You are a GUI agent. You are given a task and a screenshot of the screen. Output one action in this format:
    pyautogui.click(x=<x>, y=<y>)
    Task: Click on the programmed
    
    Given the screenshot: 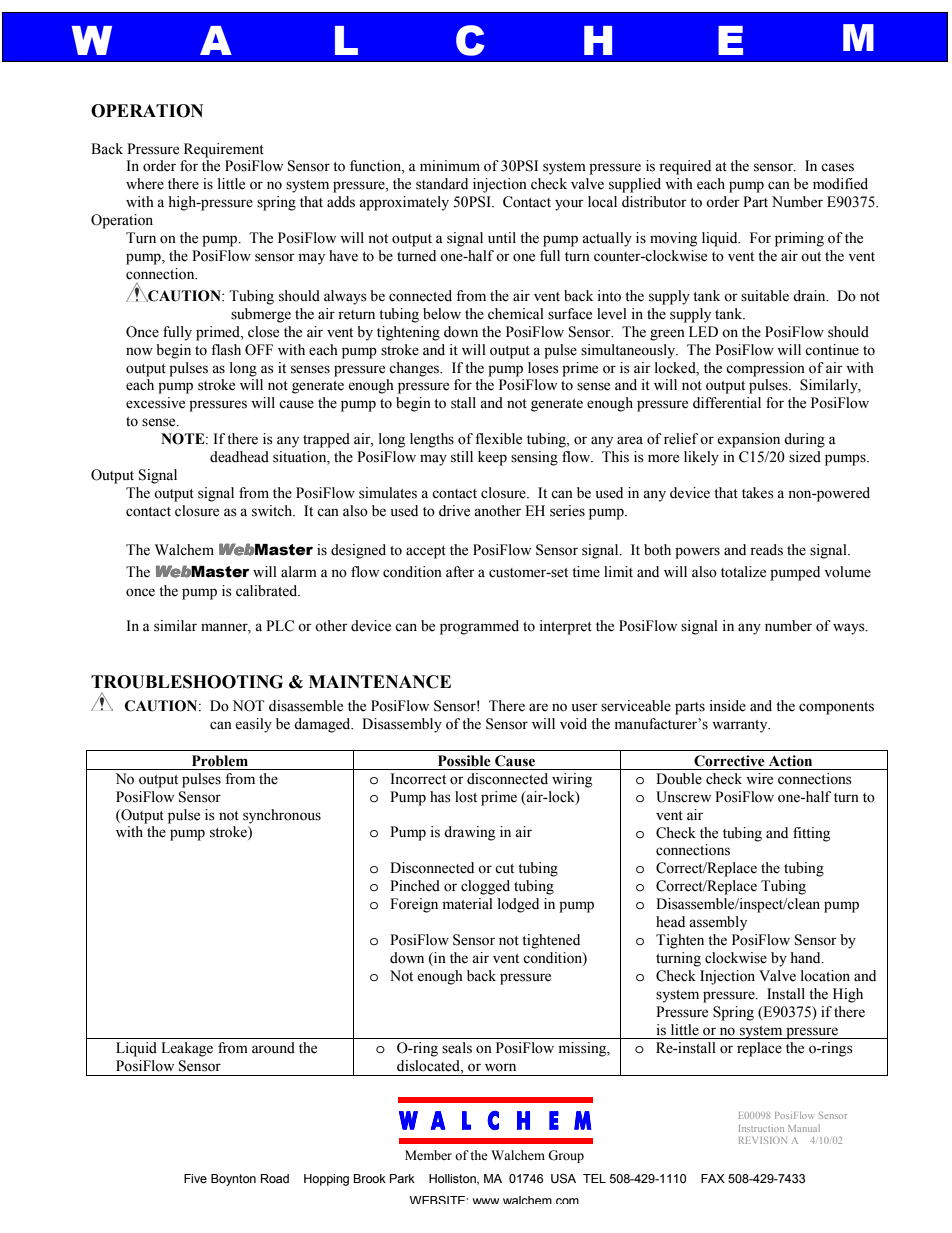 What is the action you would take?
    pyautogui.click(x=479, y=627)
